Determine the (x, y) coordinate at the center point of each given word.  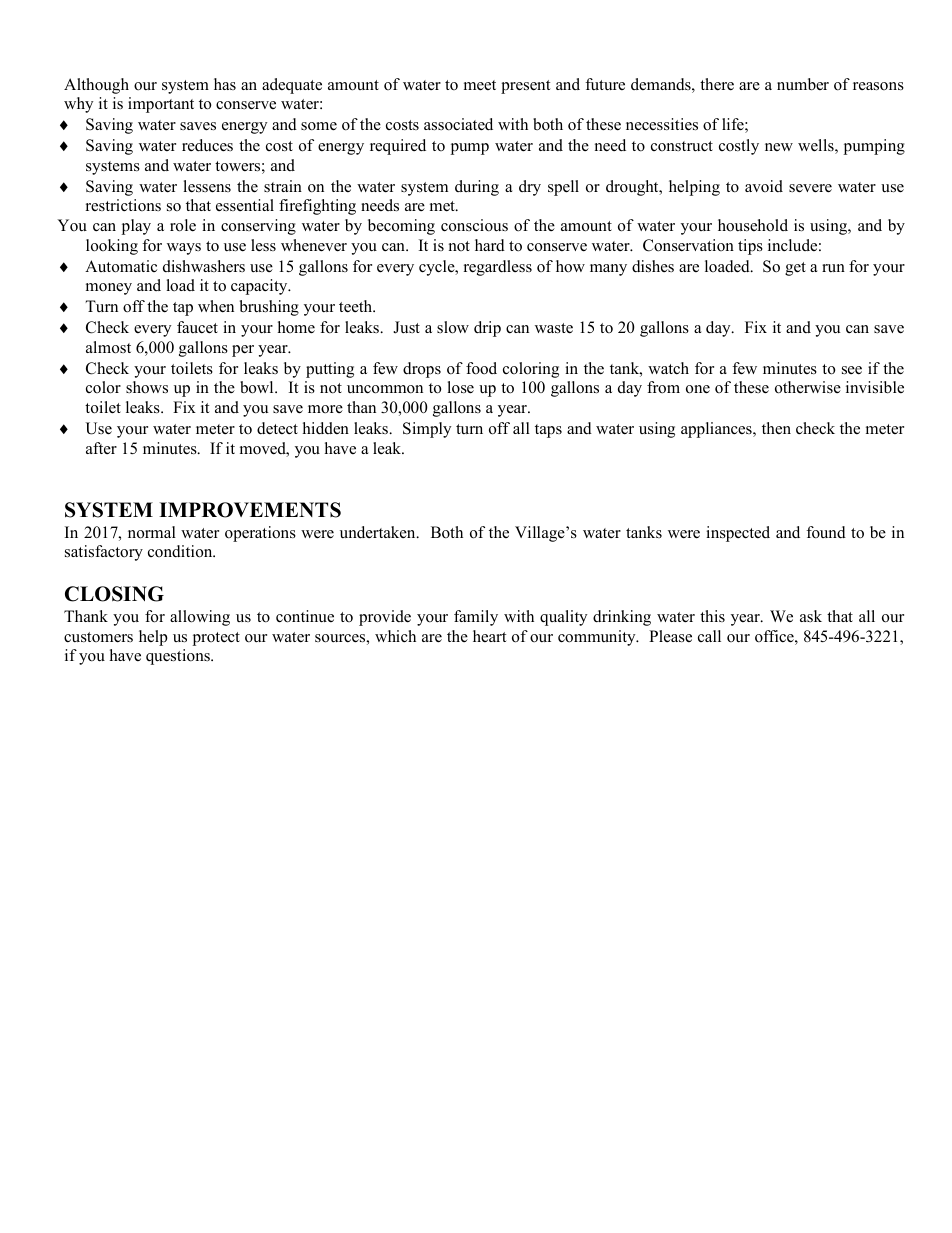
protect (216, 639)
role (183, 225)
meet (480, 85)
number (803, 84)
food (481, 368)
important (161, 105)
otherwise (808, 387)
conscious (474, 225)
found (826, 532)
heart (489, 636)
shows (147, 387)
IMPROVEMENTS (250, 510)
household (753, 225)
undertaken (379, 532)
